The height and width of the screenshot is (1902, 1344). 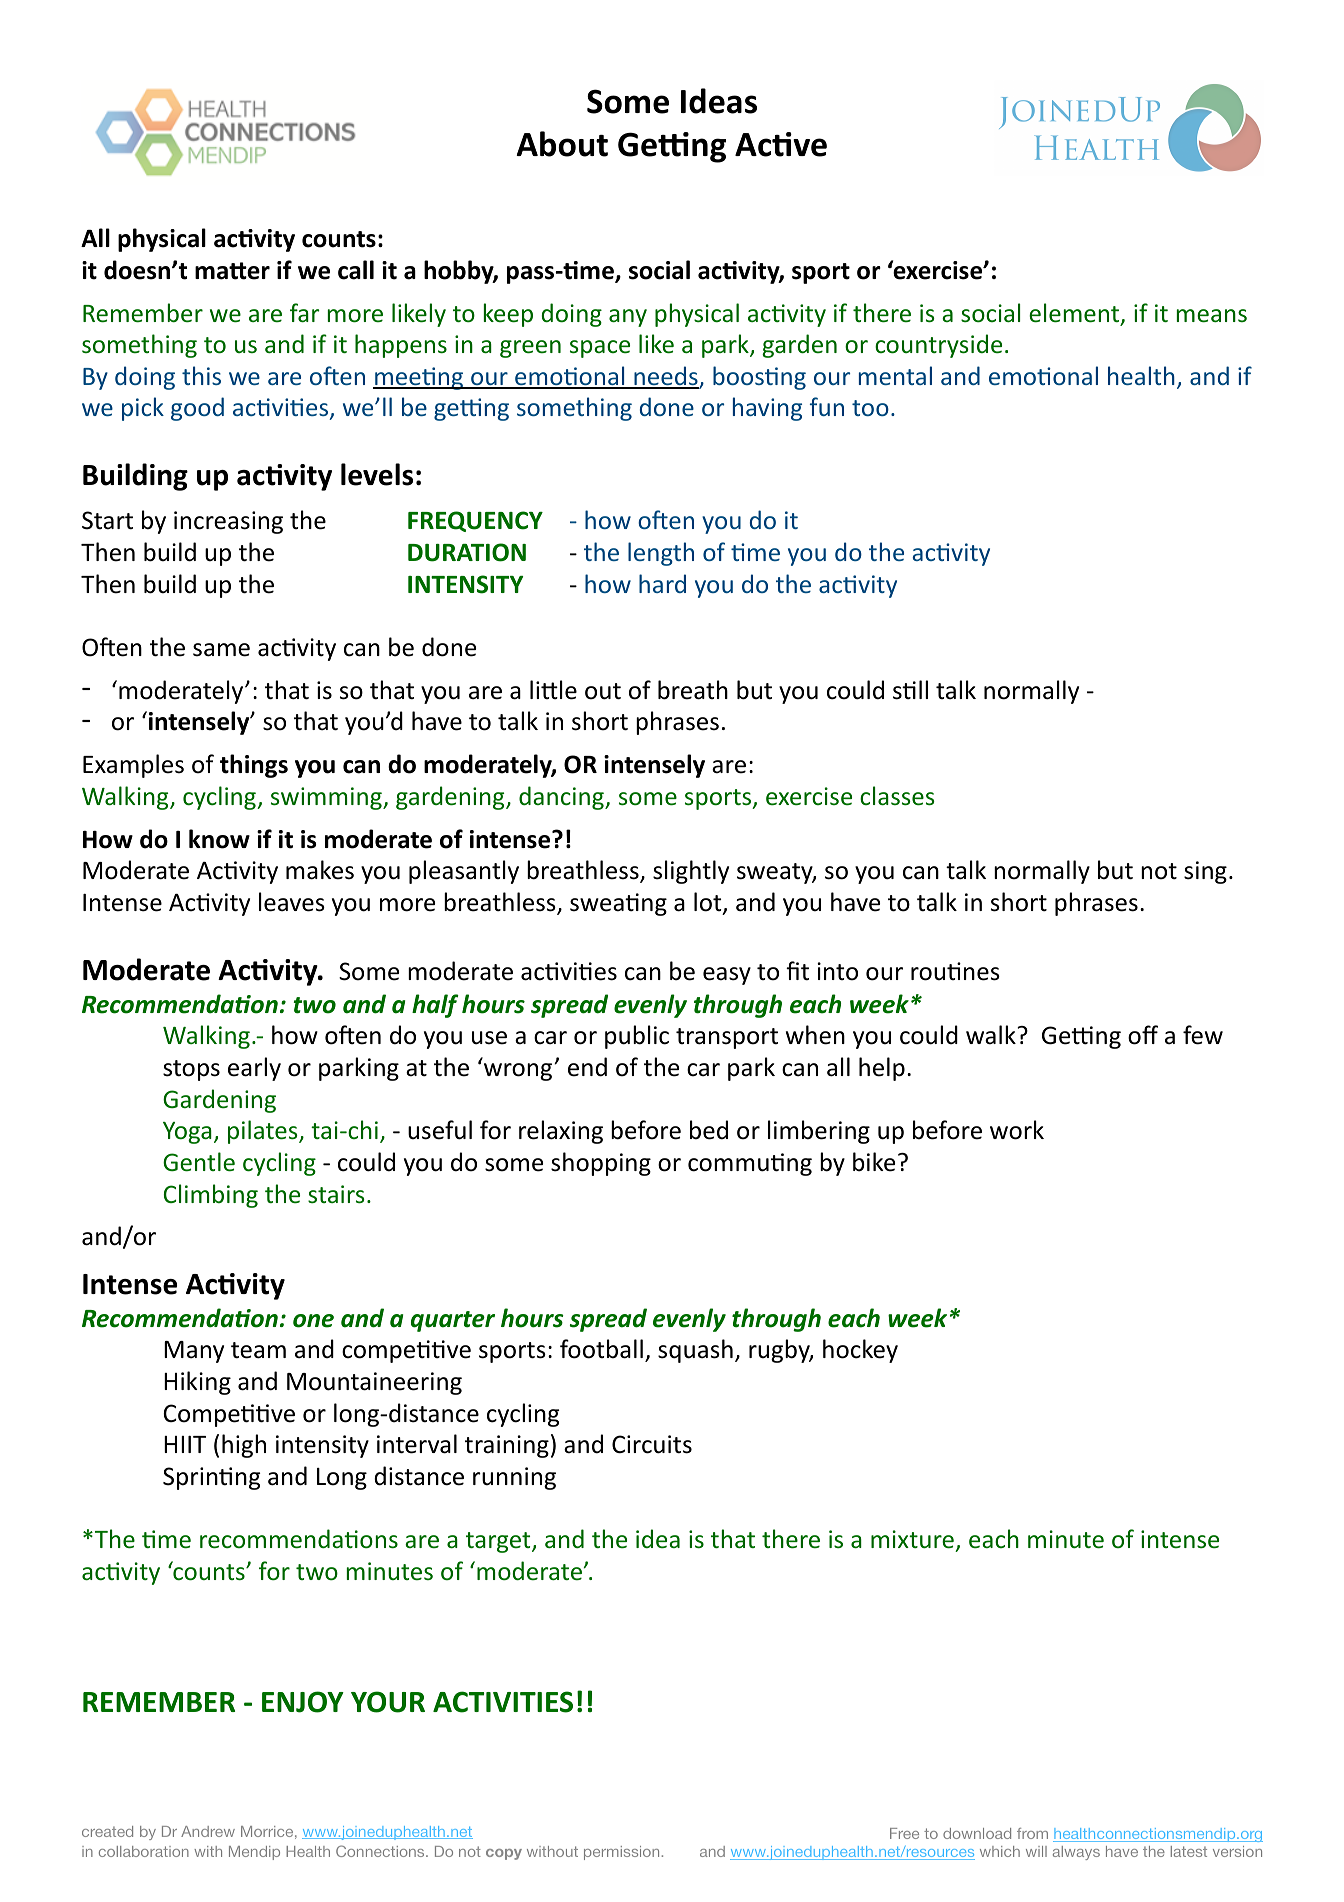 I want to click on few, so click(x=1203, y=1035).
